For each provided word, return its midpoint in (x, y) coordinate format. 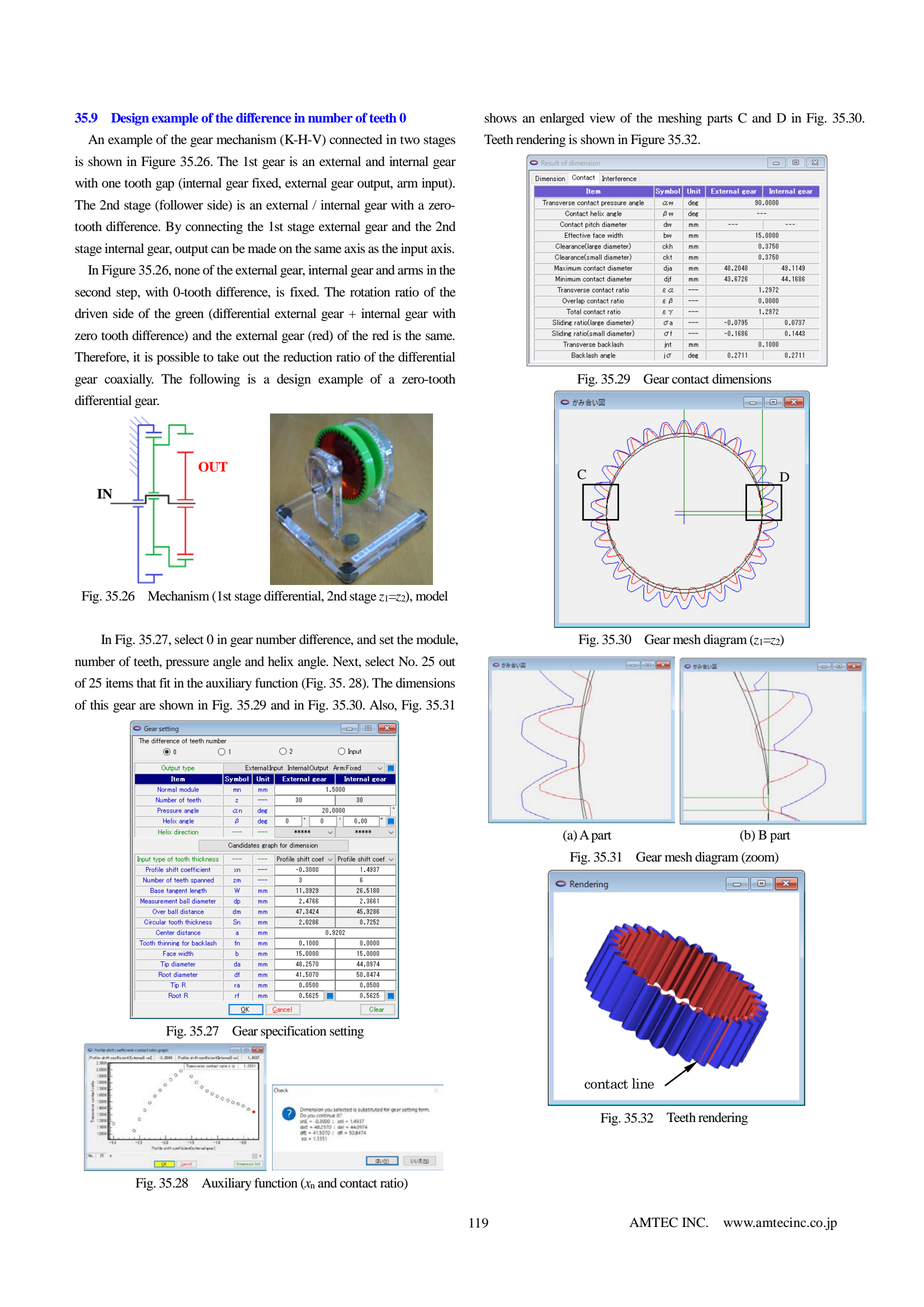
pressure (187, 664)
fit (164, 683)
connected (355, 139)
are (148, 706)
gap (165, 186)
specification (293, 1032)
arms (410, 271)
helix (280, 661)
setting (347, 1032)
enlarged (562, 119)
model (432, 596)
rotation (370, 292)
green (189, 316)
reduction (308, 357)
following (214, 380)
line (643, 1083)
